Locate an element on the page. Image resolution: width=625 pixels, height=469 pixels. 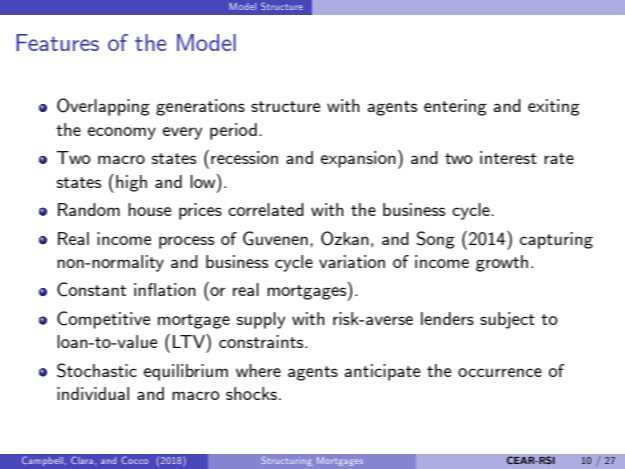
growth is located at coordinates (502, 263).
